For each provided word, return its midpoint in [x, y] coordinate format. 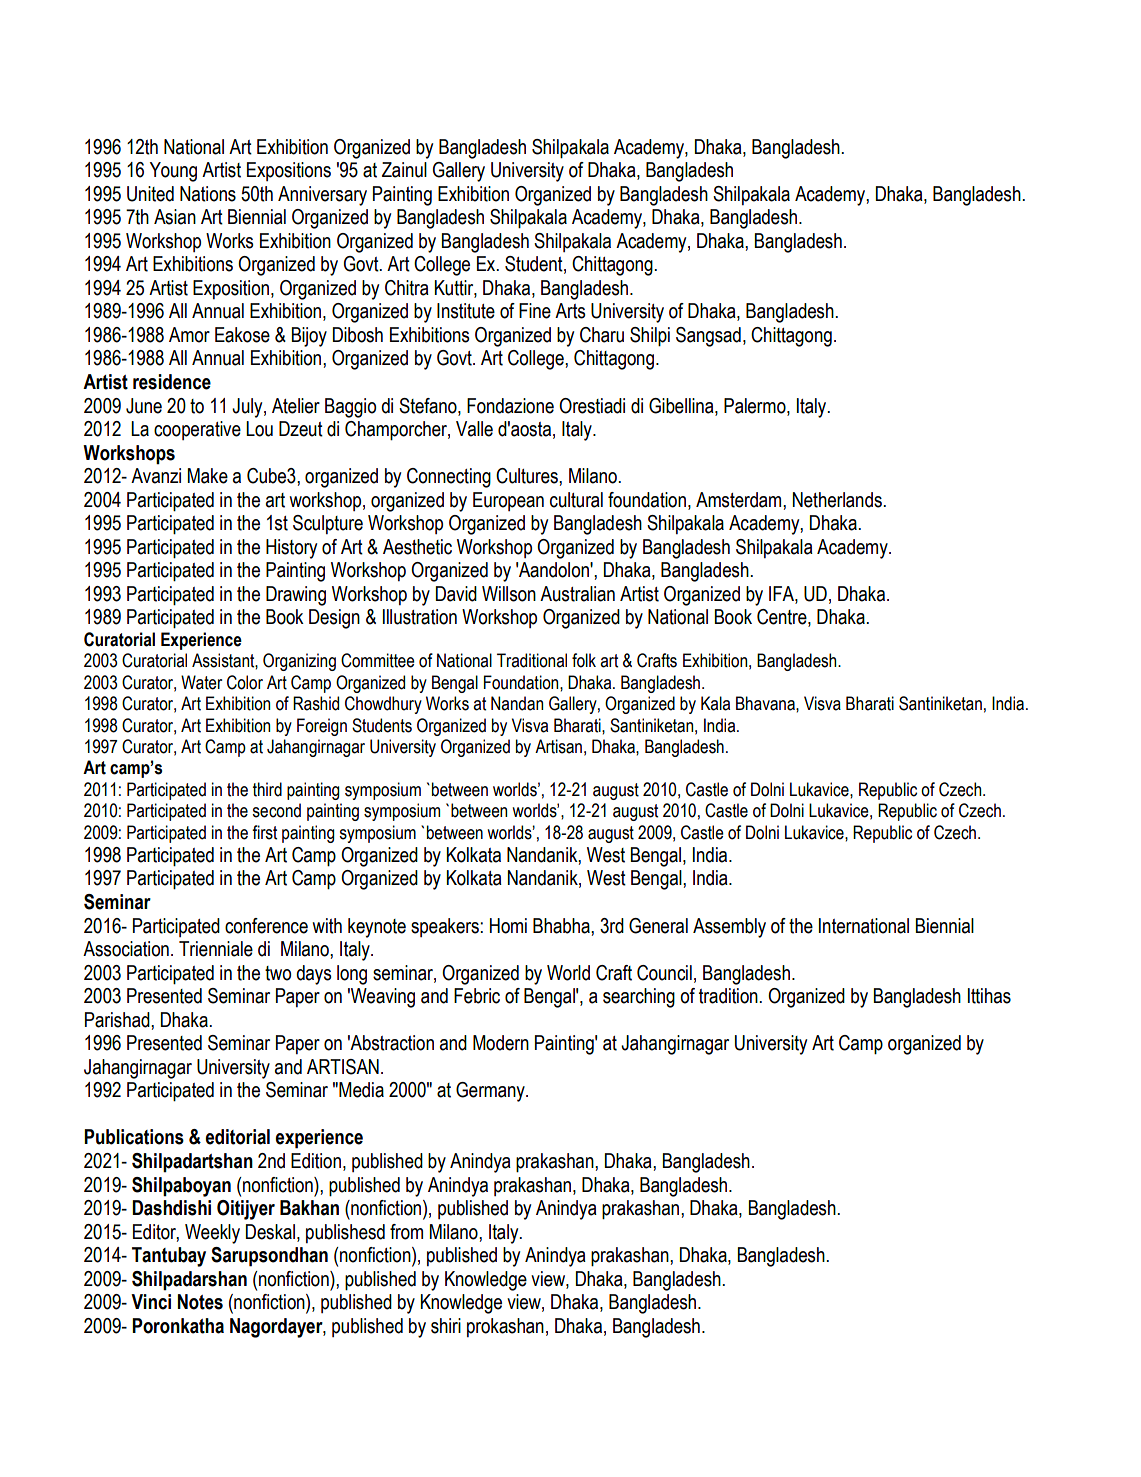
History [291, 549]
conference [266, 926]
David [456, 594]
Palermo [756, 406]
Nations [208, 194]
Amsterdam [740, 500]
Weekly [212, 1234]
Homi [508, 926]
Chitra [407, 288]
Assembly [729, 928]
